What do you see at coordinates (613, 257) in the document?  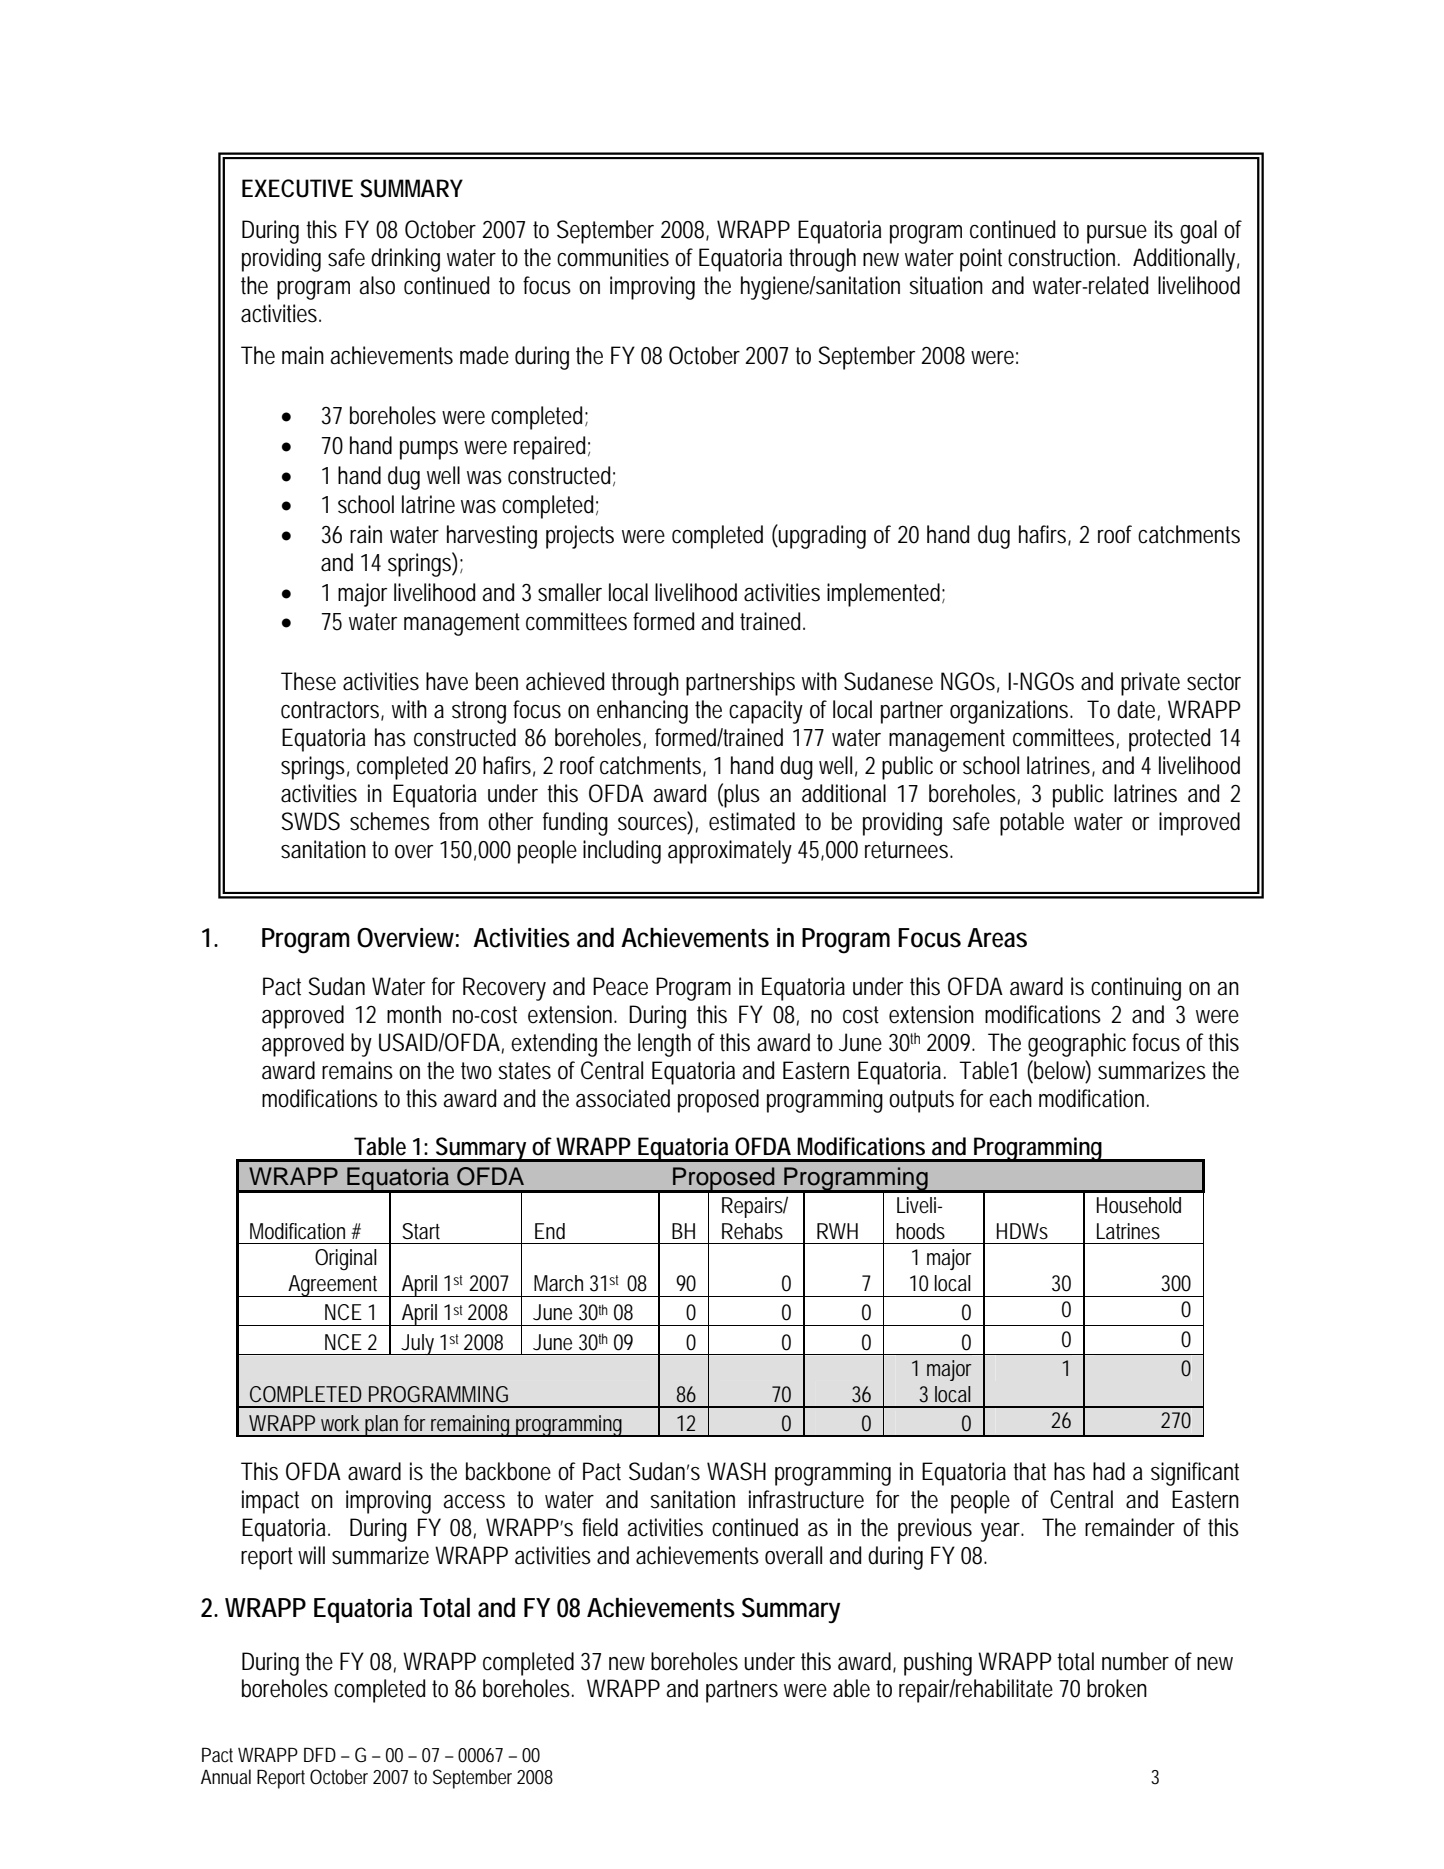 I see `communities` at bounding box center [613, 257].
